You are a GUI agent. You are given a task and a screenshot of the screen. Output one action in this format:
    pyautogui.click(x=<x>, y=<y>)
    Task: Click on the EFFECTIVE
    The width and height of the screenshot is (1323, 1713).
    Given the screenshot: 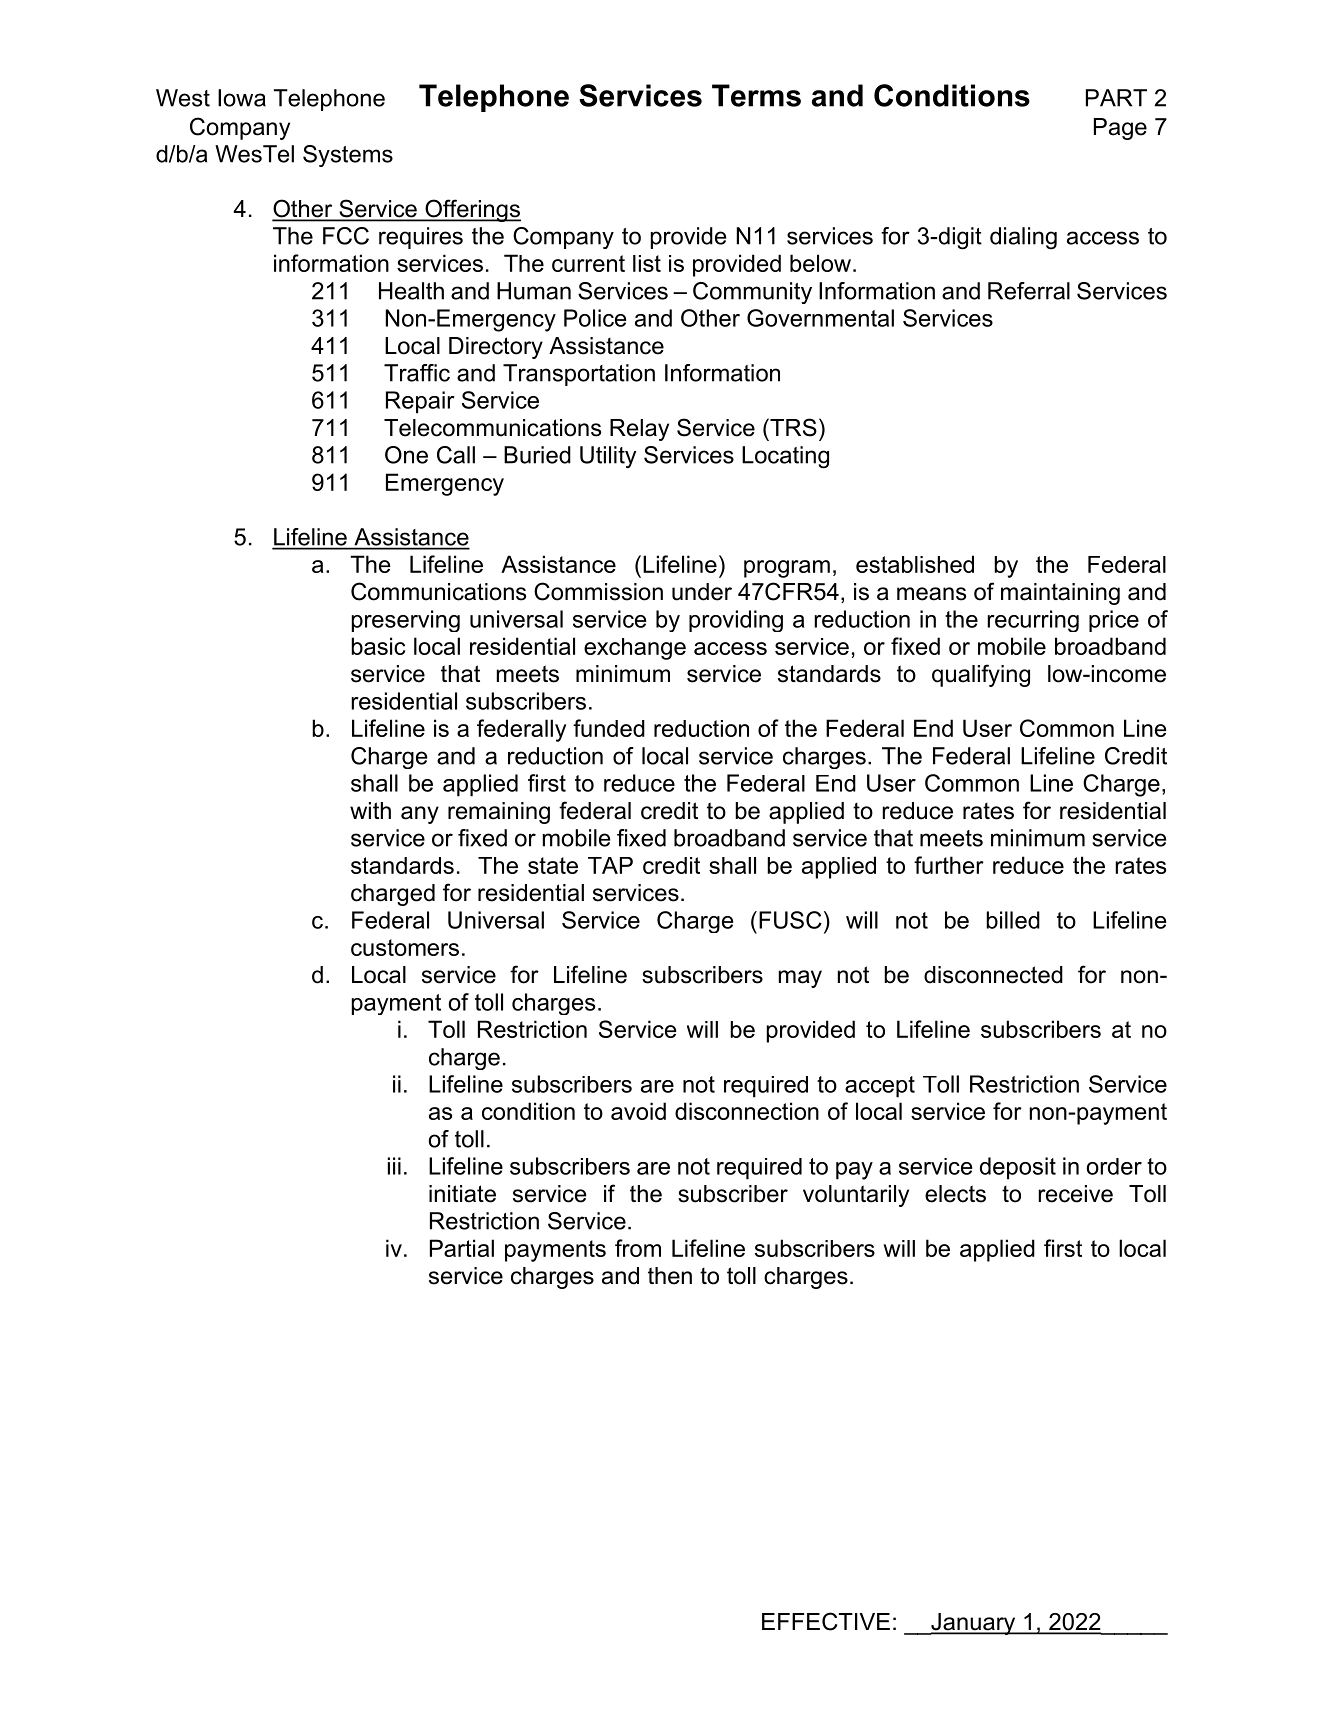 What is the action you would take?
    pyautogui.click(x=826, y=1621)
